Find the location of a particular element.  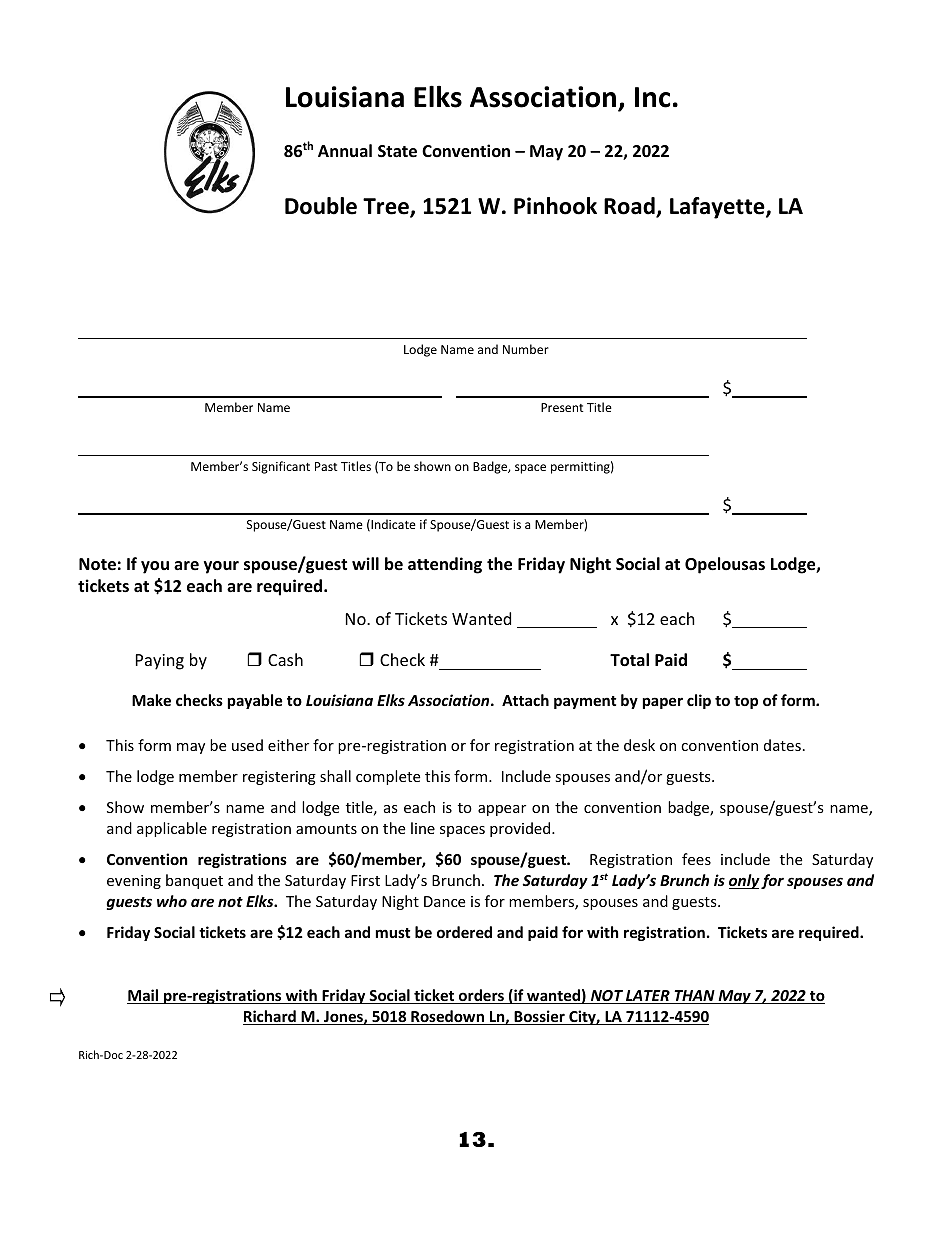

Lafayette is located at coordinates (718, 208).
